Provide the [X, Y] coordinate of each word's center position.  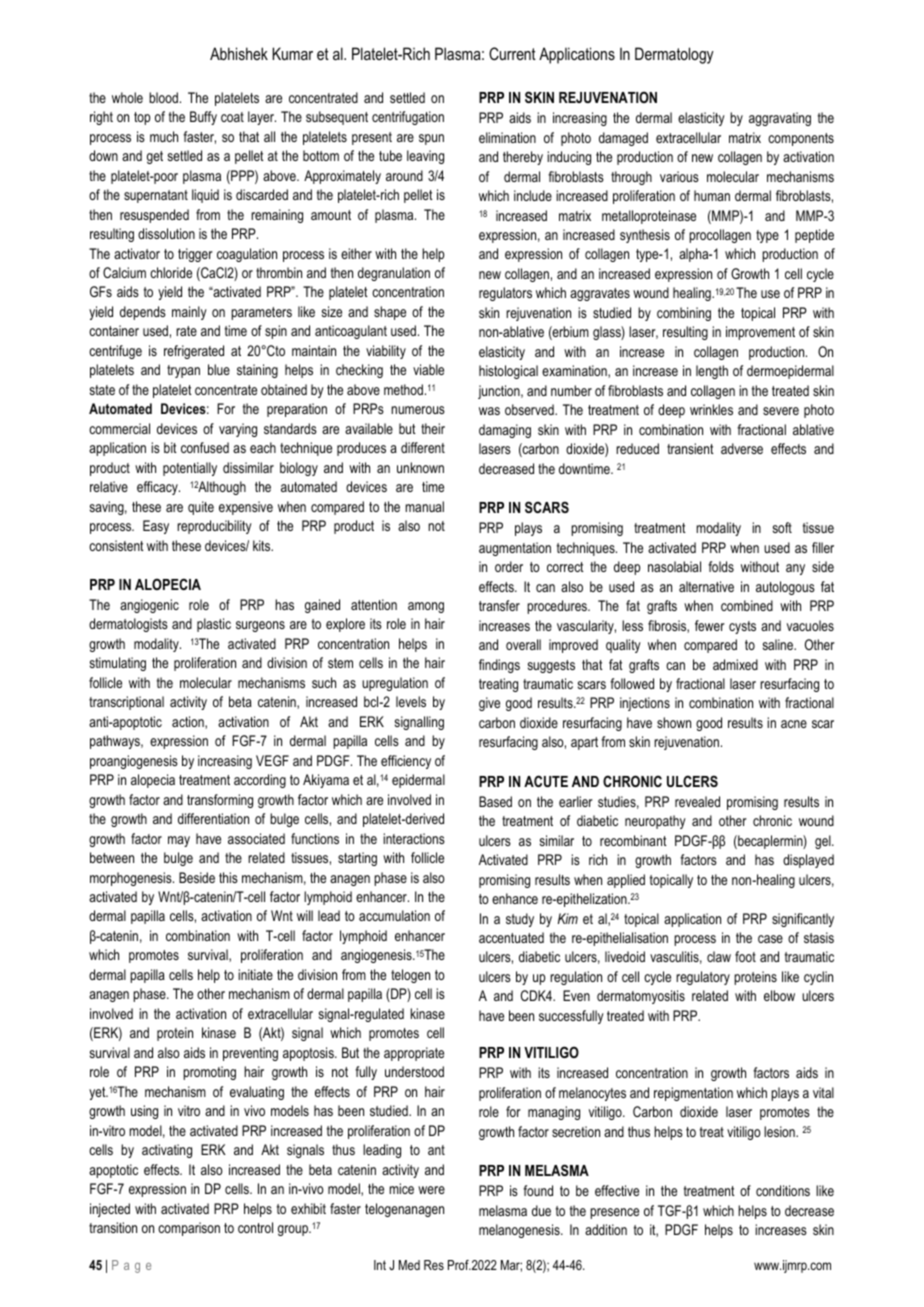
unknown [420, 467]
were [431, 1190]
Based [495, 801]
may [179, 841]
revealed [697, 801]
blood [163, 97]
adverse [742, 448]
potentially [190, 469]
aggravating [780, 119]
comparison [189, 1229]
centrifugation [408, 118]
